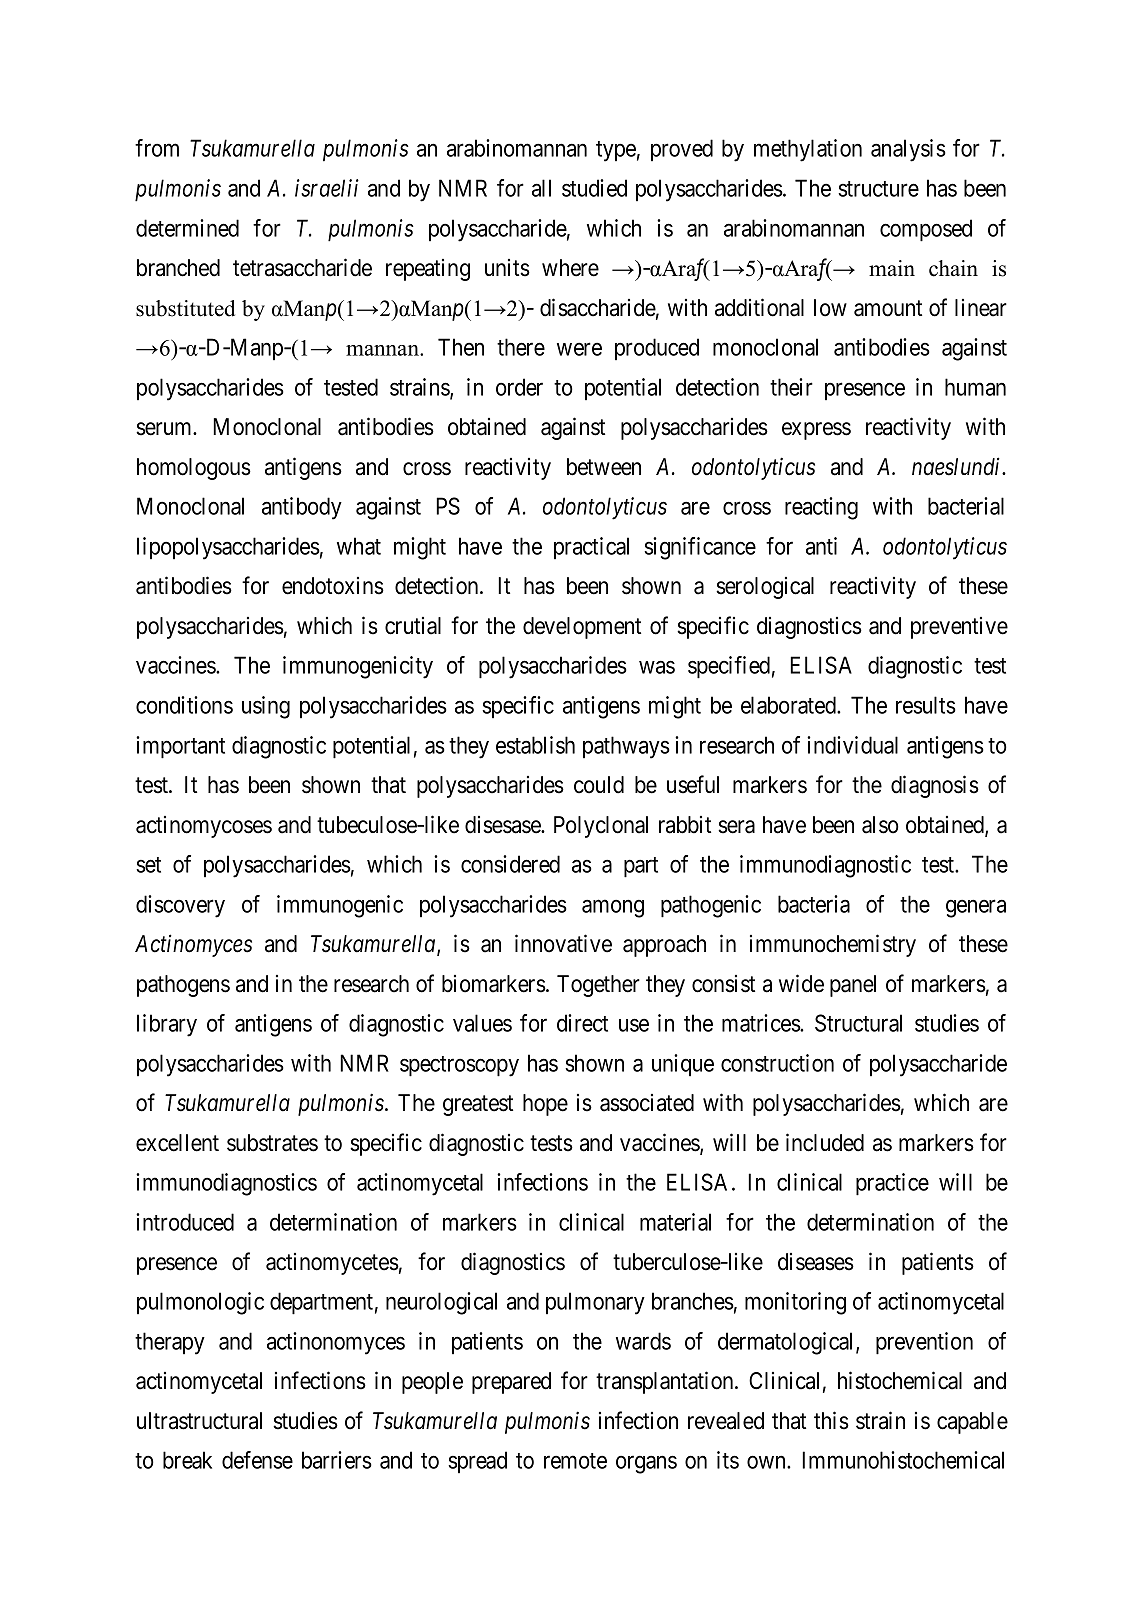 The image size is (1143, 1617). I want to click on reacting, so click(821, 508).
